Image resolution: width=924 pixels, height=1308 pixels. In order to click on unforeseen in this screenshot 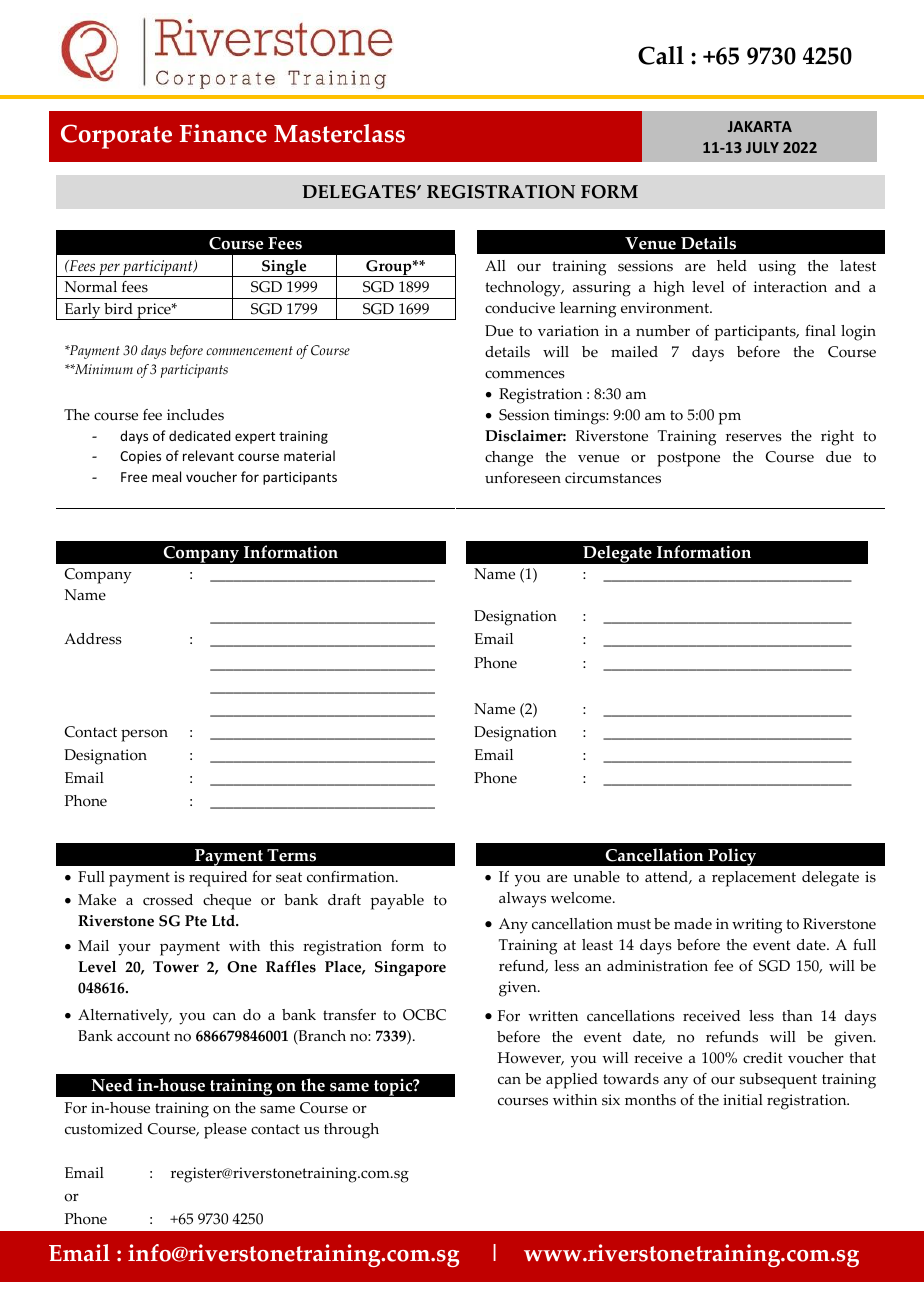, I will do `click(523, 478)`.
